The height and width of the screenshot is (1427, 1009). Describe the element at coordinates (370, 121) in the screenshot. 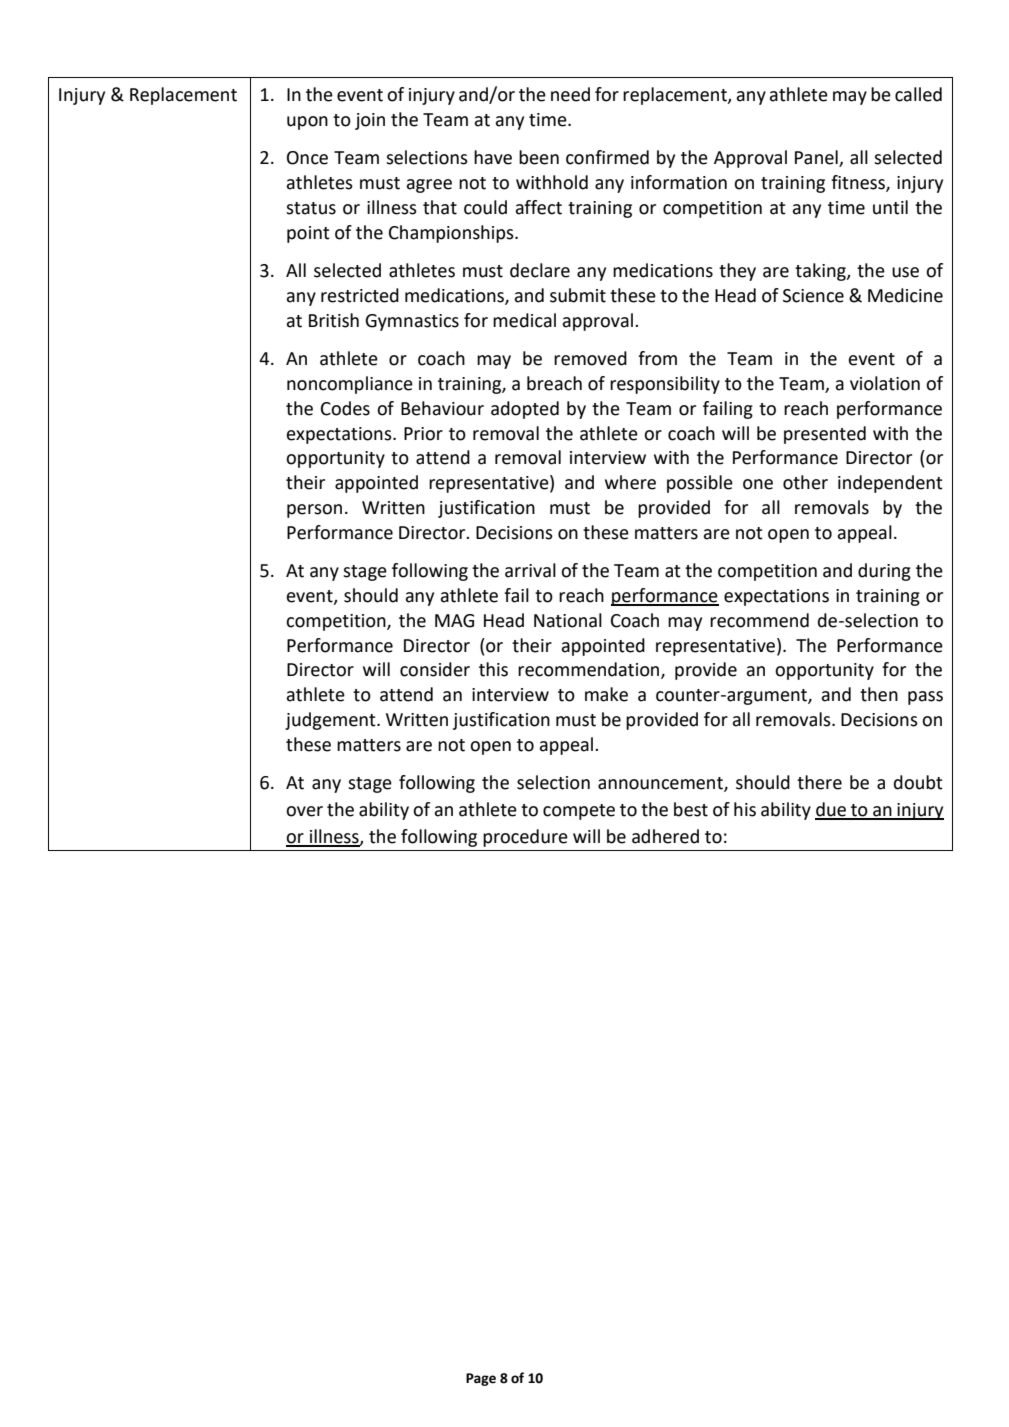

I see `join` at that location.
